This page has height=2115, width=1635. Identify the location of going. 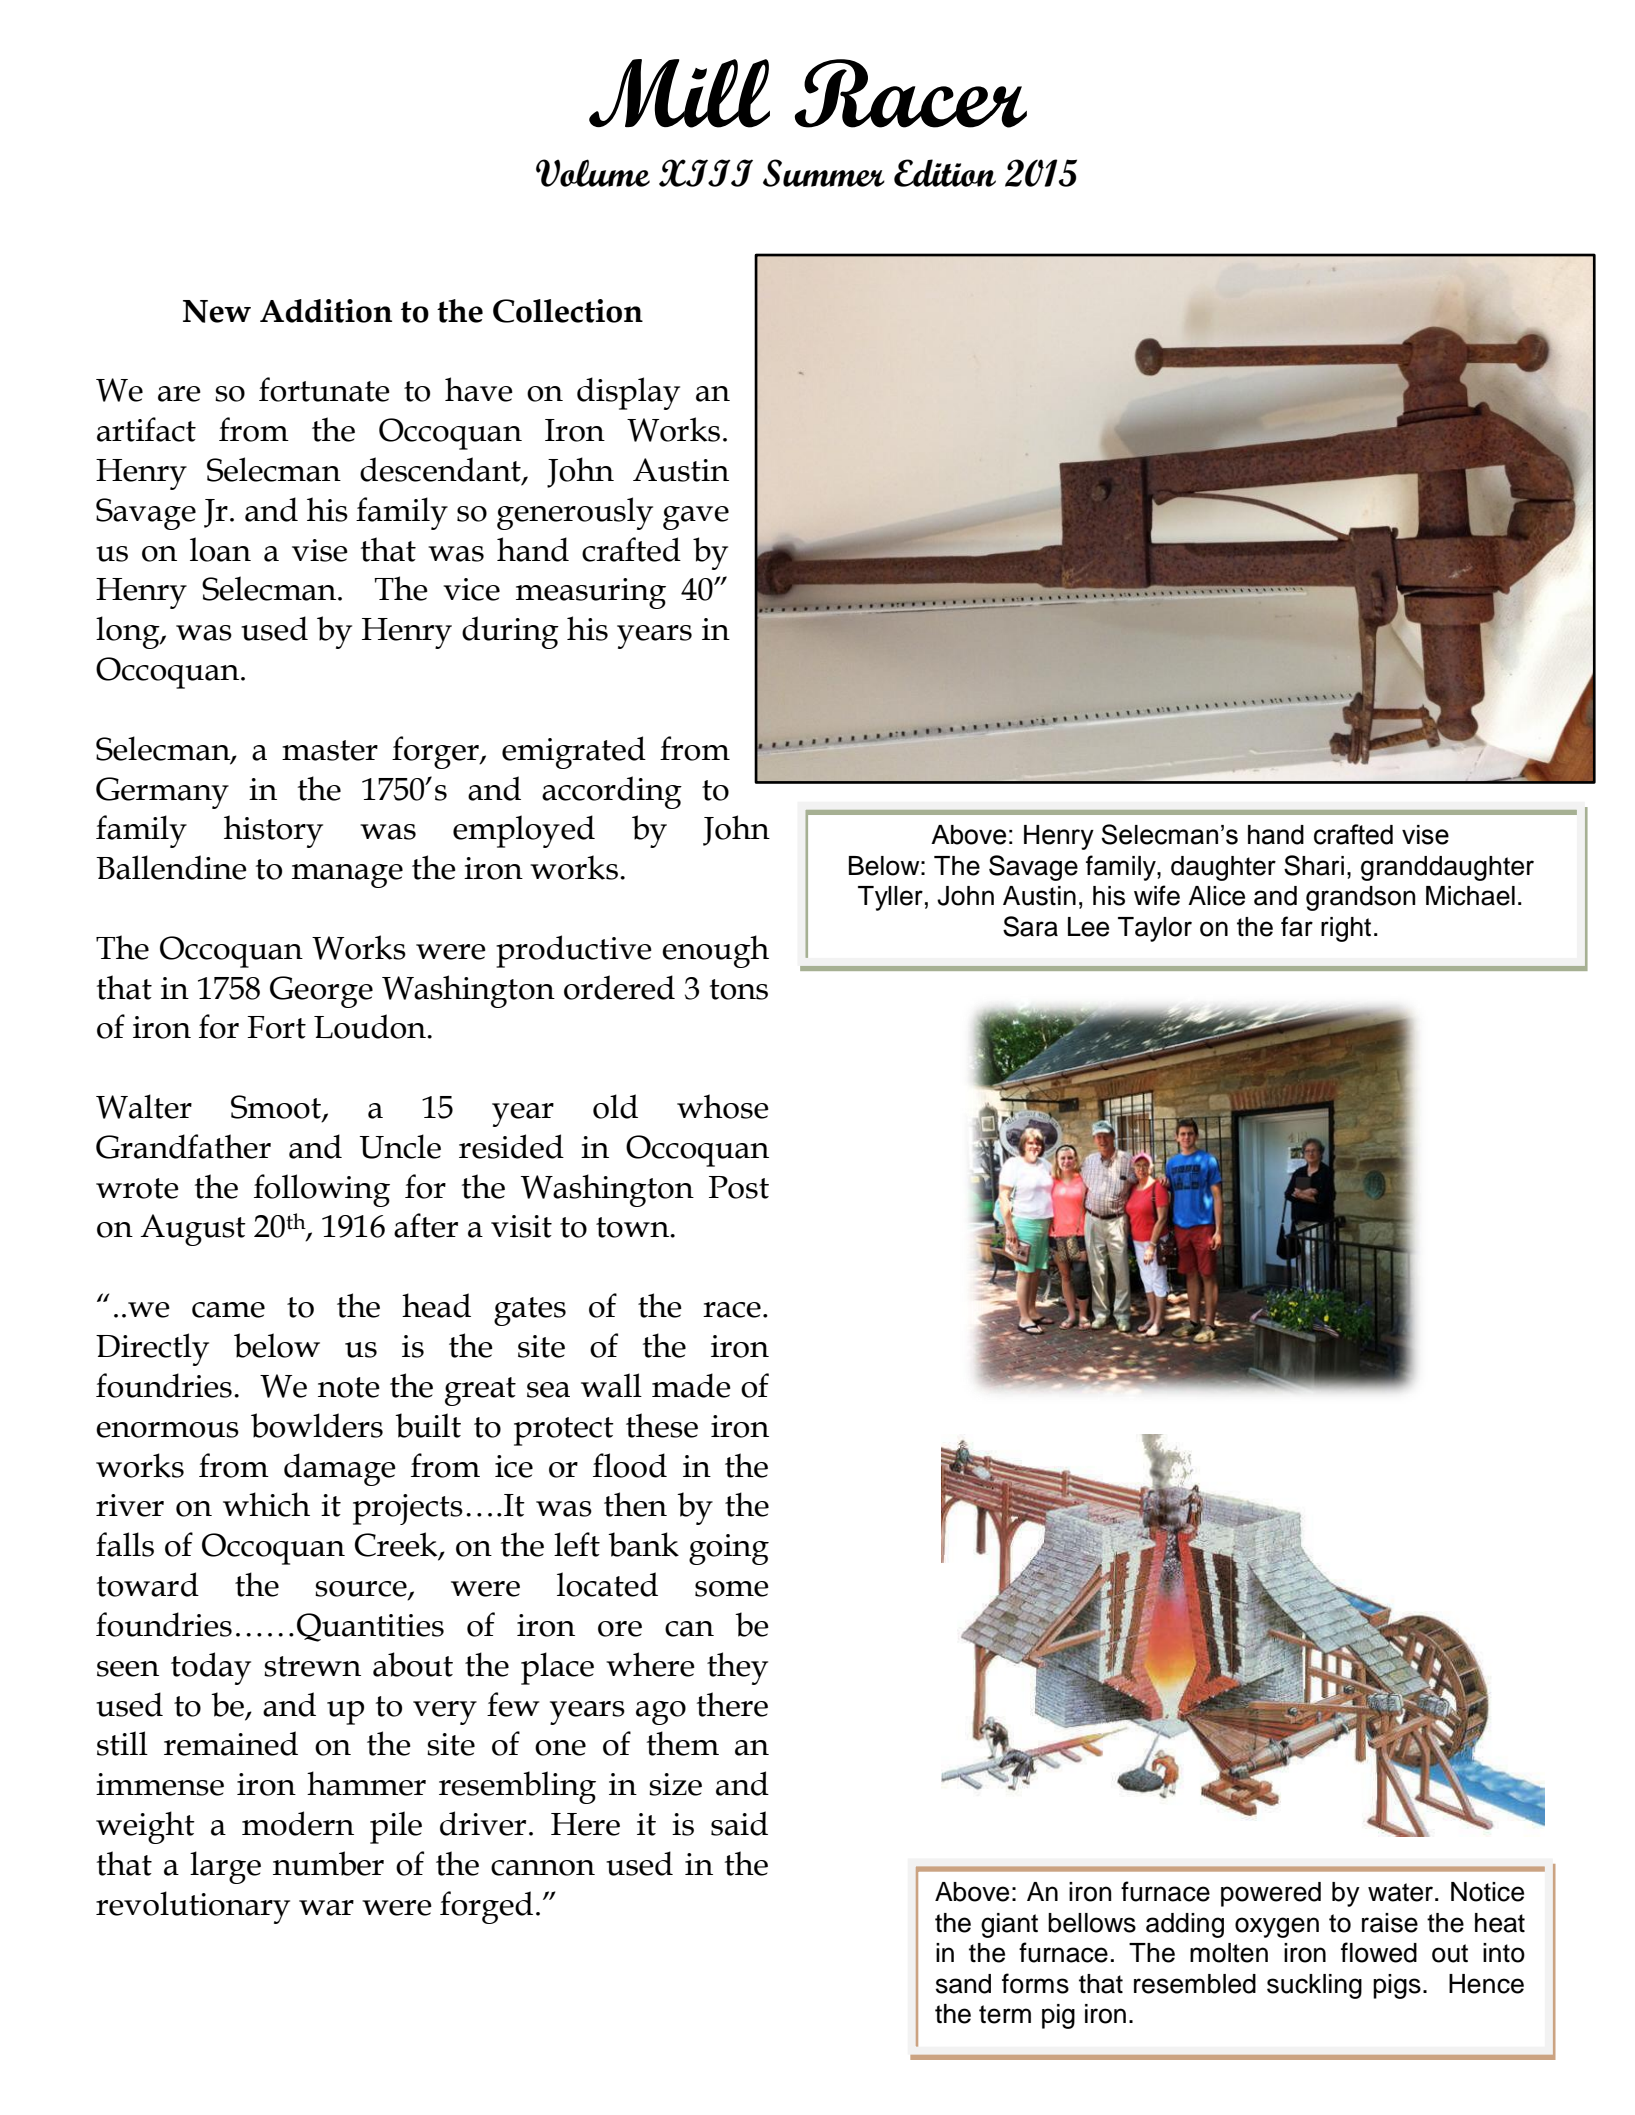
(729, 1549).
